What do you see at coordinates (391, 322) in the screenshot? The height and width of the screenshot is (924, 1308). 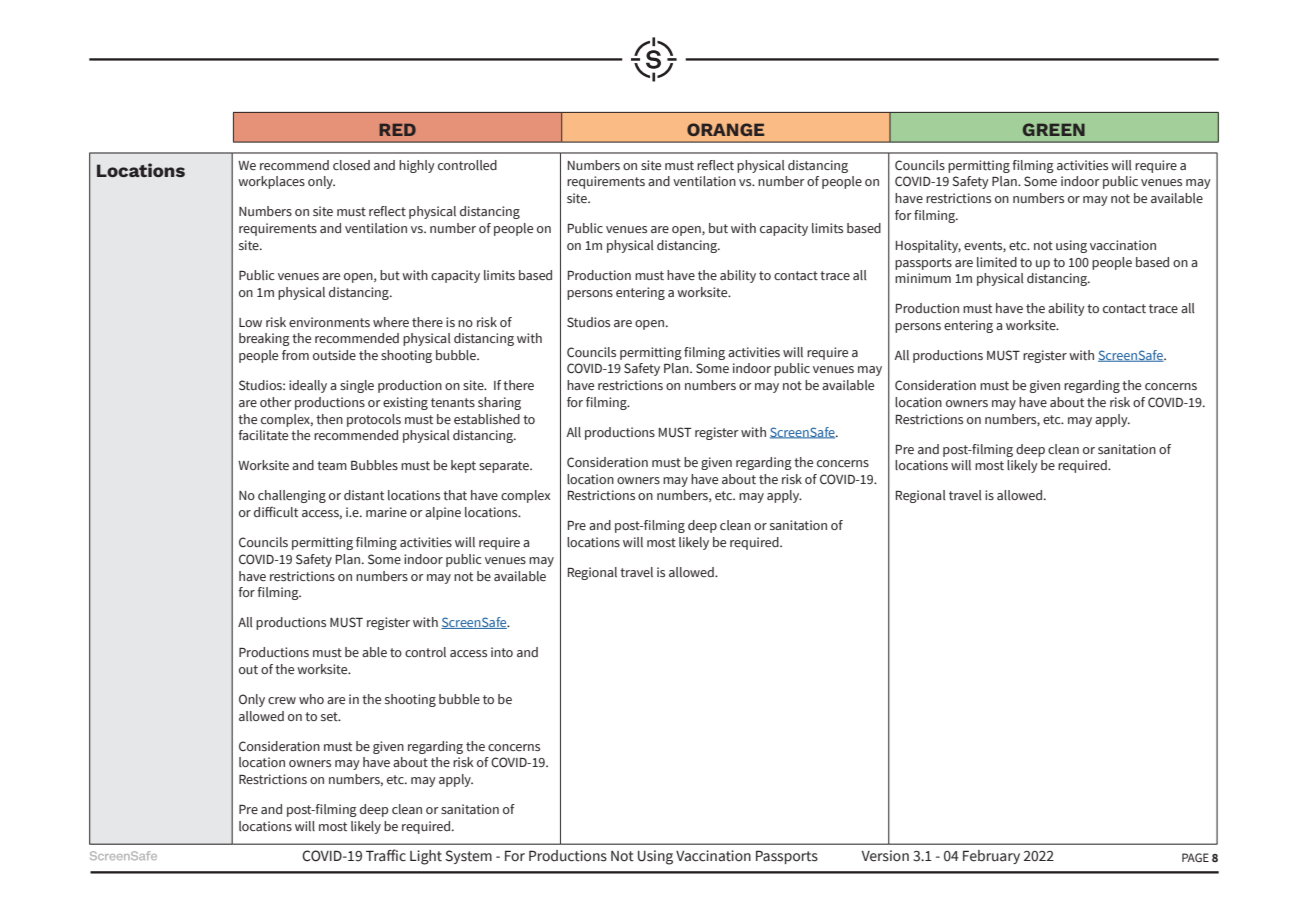 I see `where` at bounding box center [391, 322].
